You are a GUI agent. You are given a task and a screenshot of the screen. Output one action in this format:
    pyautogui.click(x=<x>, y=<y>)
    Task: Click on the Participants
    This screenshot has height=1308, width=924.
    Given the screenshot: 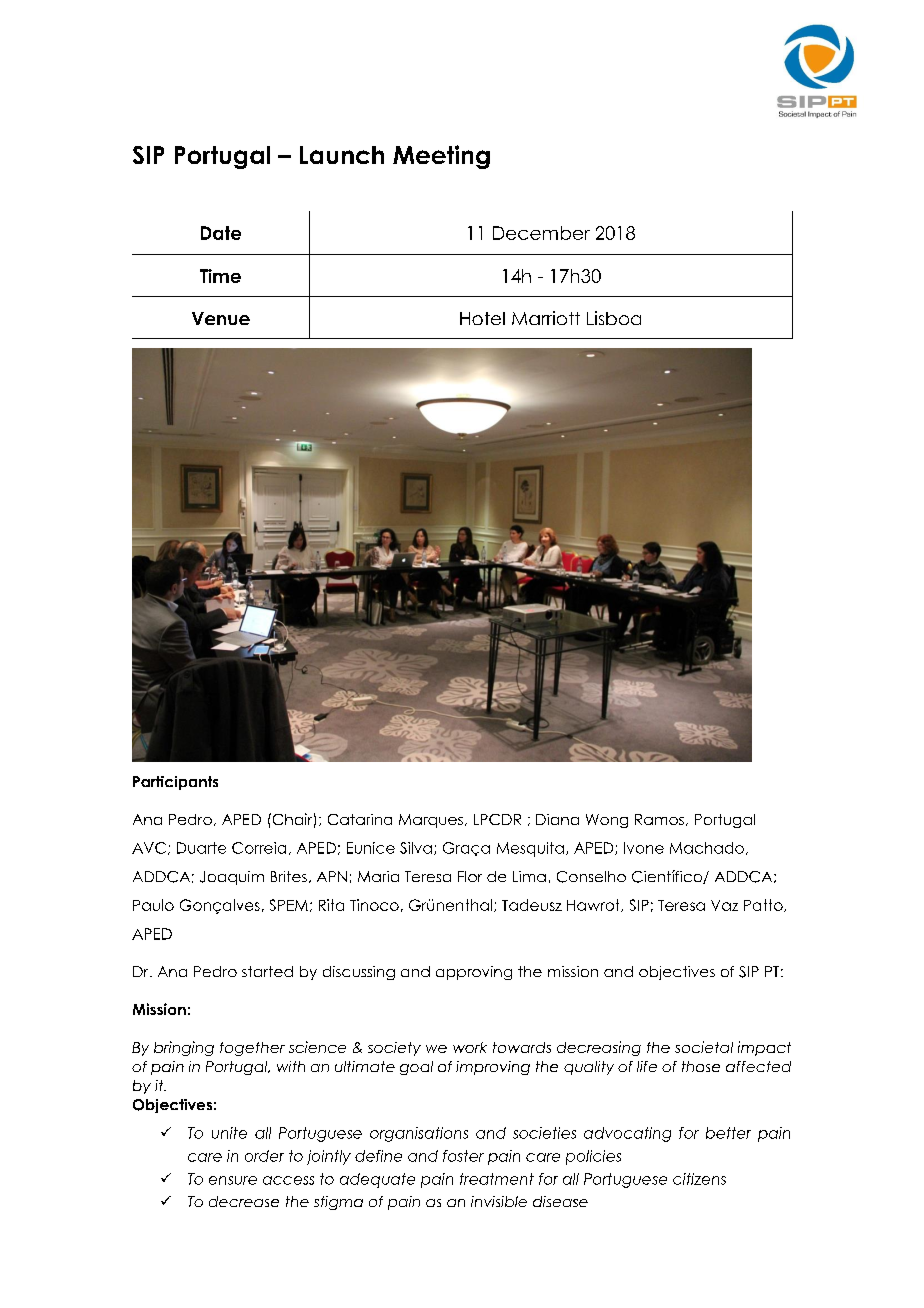 What is the action you would take?
    pyautogui.click(x=175, y=783)
